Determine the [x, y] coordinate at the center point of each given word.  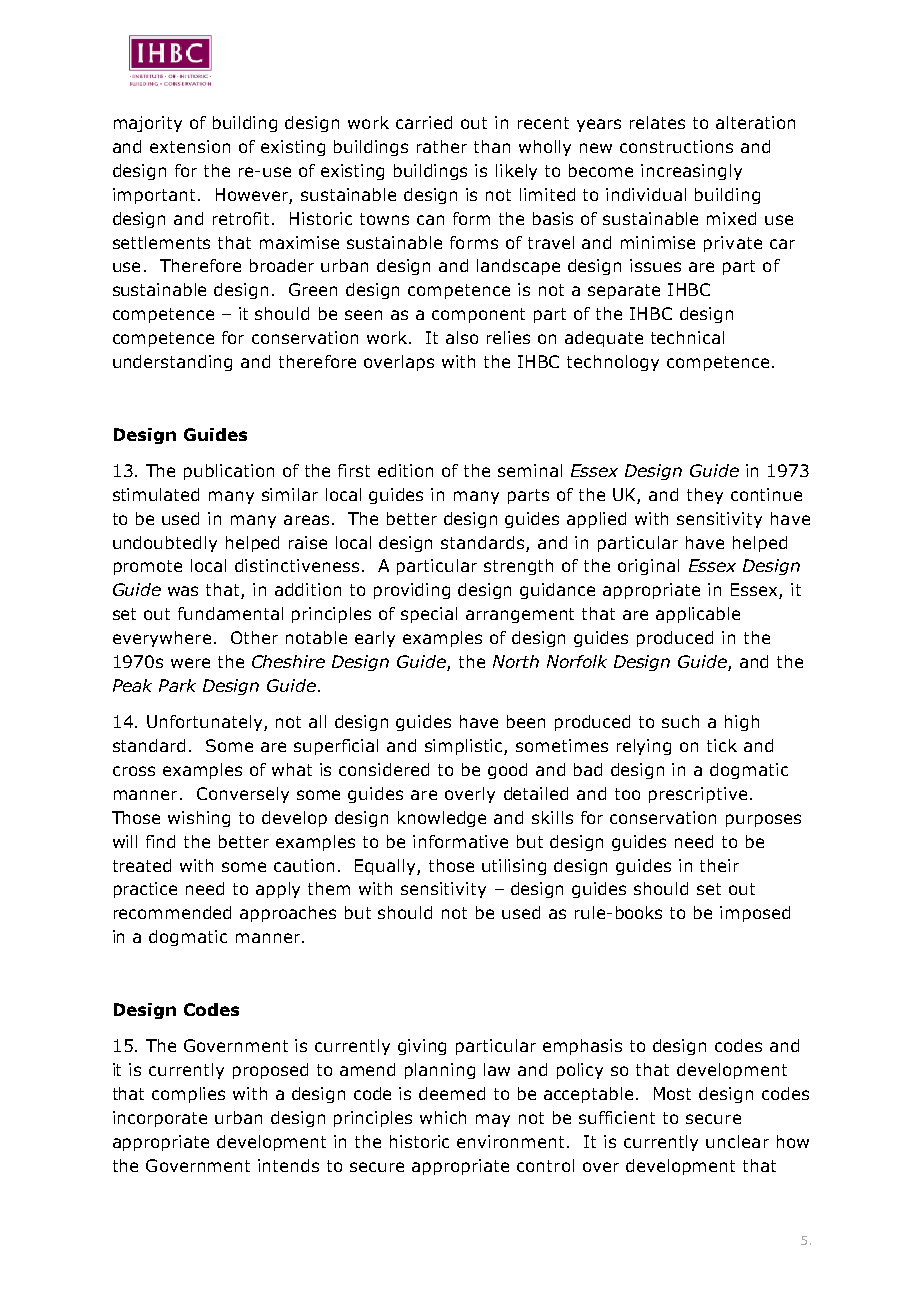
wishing [199, 819]
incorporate [160, 1119]
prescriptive [698, 795]
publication [229, 472]
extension [190, 146]
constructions [676, 146]
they [705, 496]
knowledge [442, 819]
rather [442, 146]
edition [405, 470]
